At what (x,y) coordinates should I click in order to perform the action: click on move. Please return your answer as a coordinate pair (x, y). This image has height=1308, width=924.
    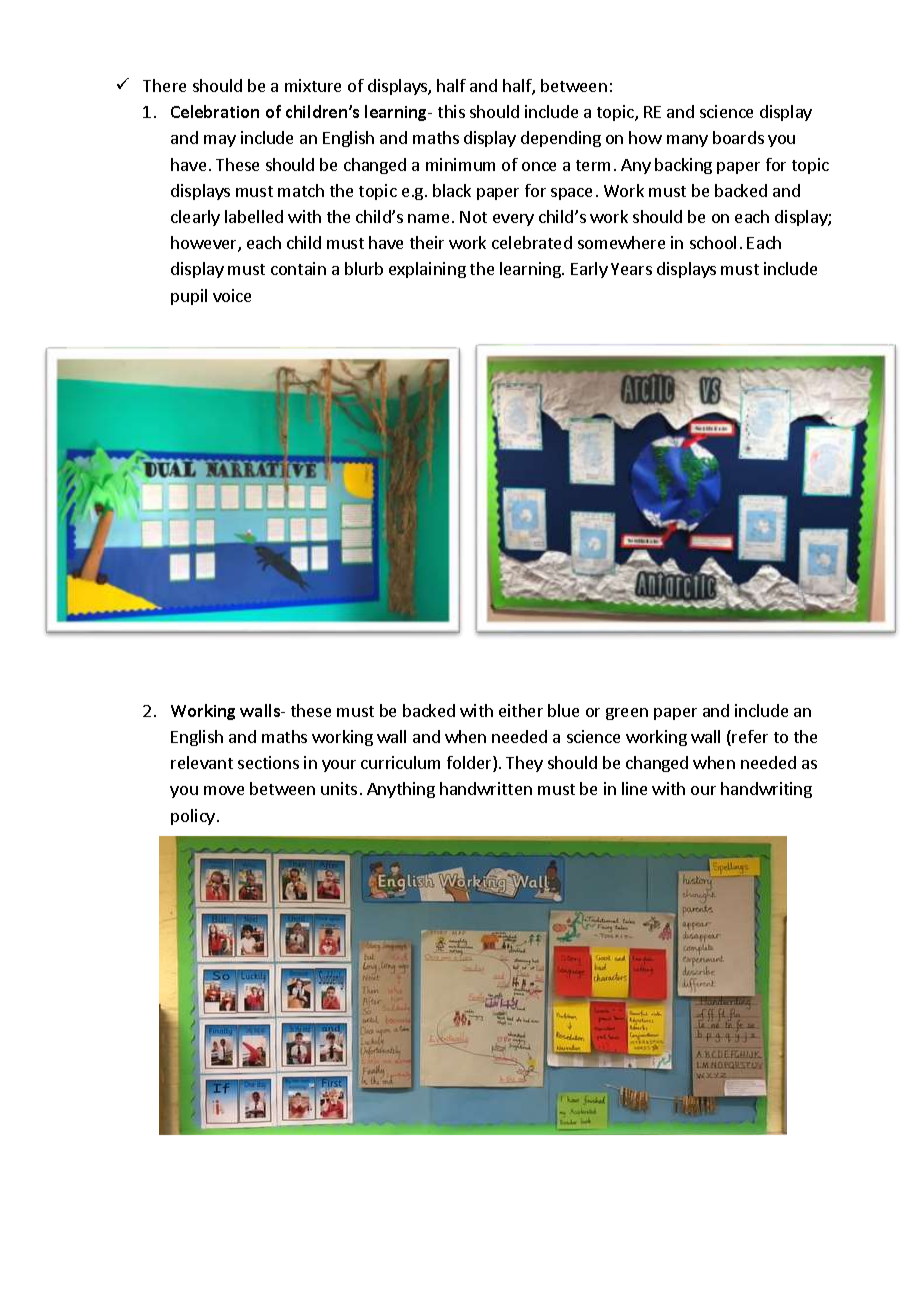
    Looking at the image, I should click on (224, 790).
